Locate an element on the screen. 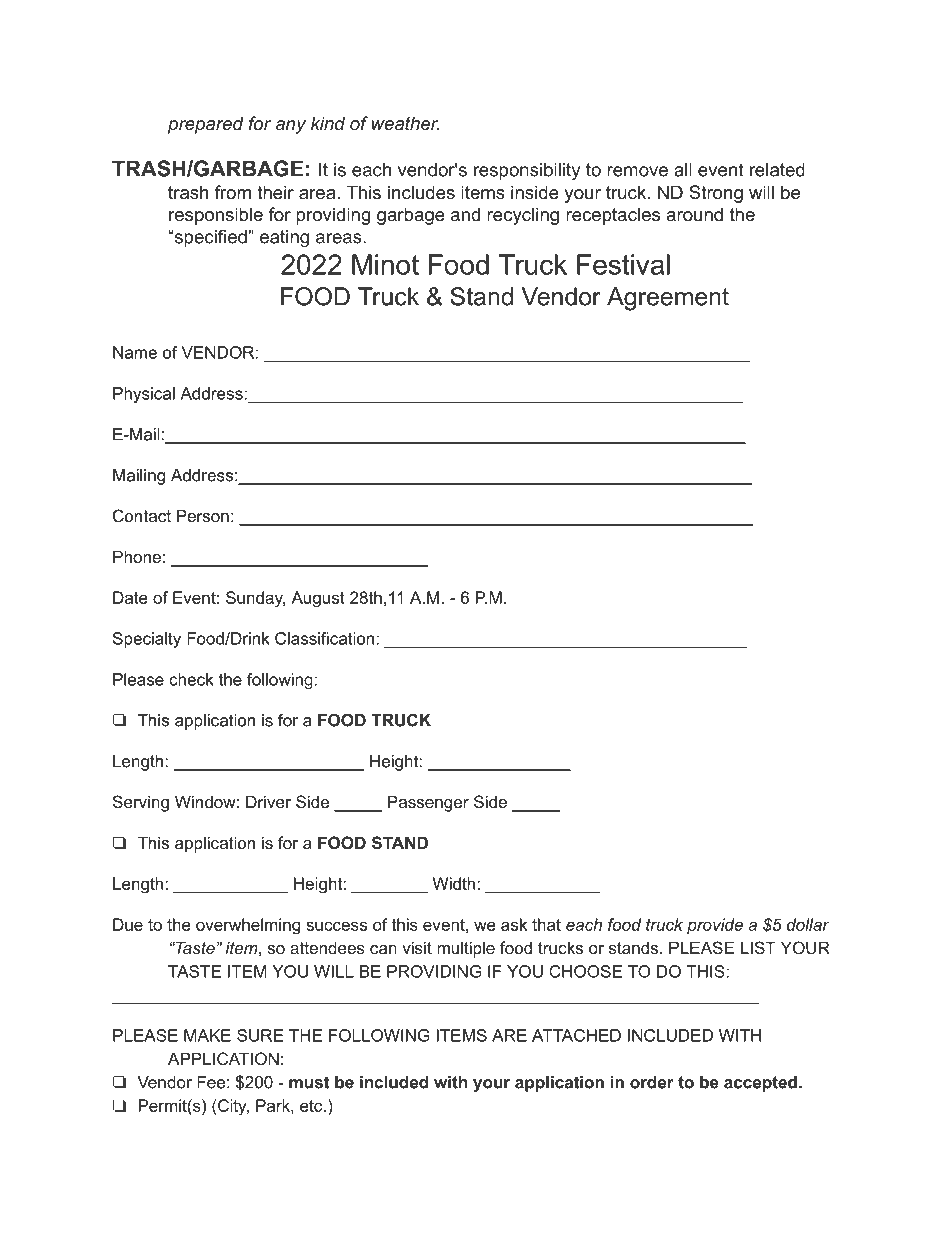 The width and height of the screenshot is (952, 1233). Passenger is located at coordinates (428, 803).
